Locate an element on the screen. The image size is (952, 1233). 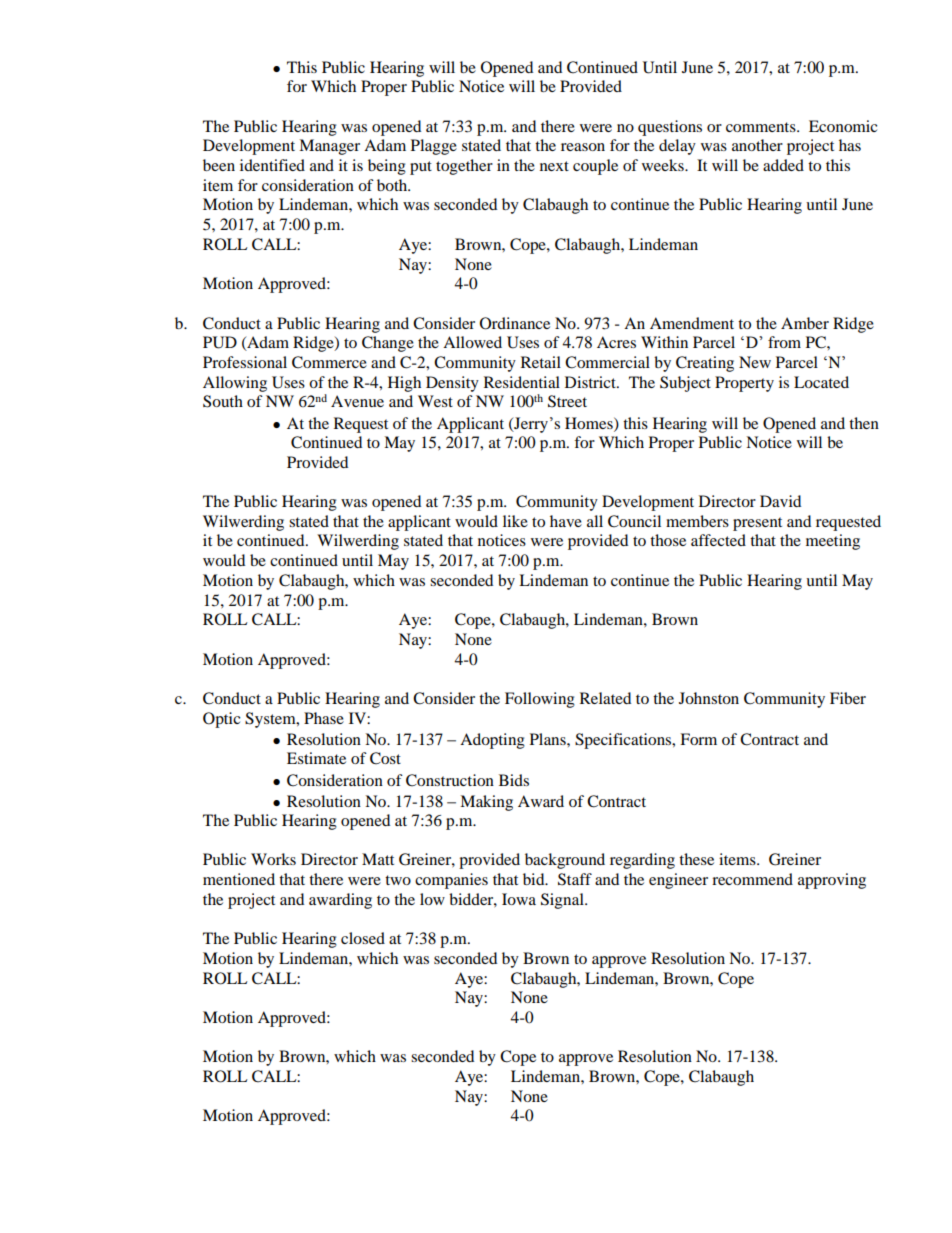
identified is located at coordinates (272, 165).
